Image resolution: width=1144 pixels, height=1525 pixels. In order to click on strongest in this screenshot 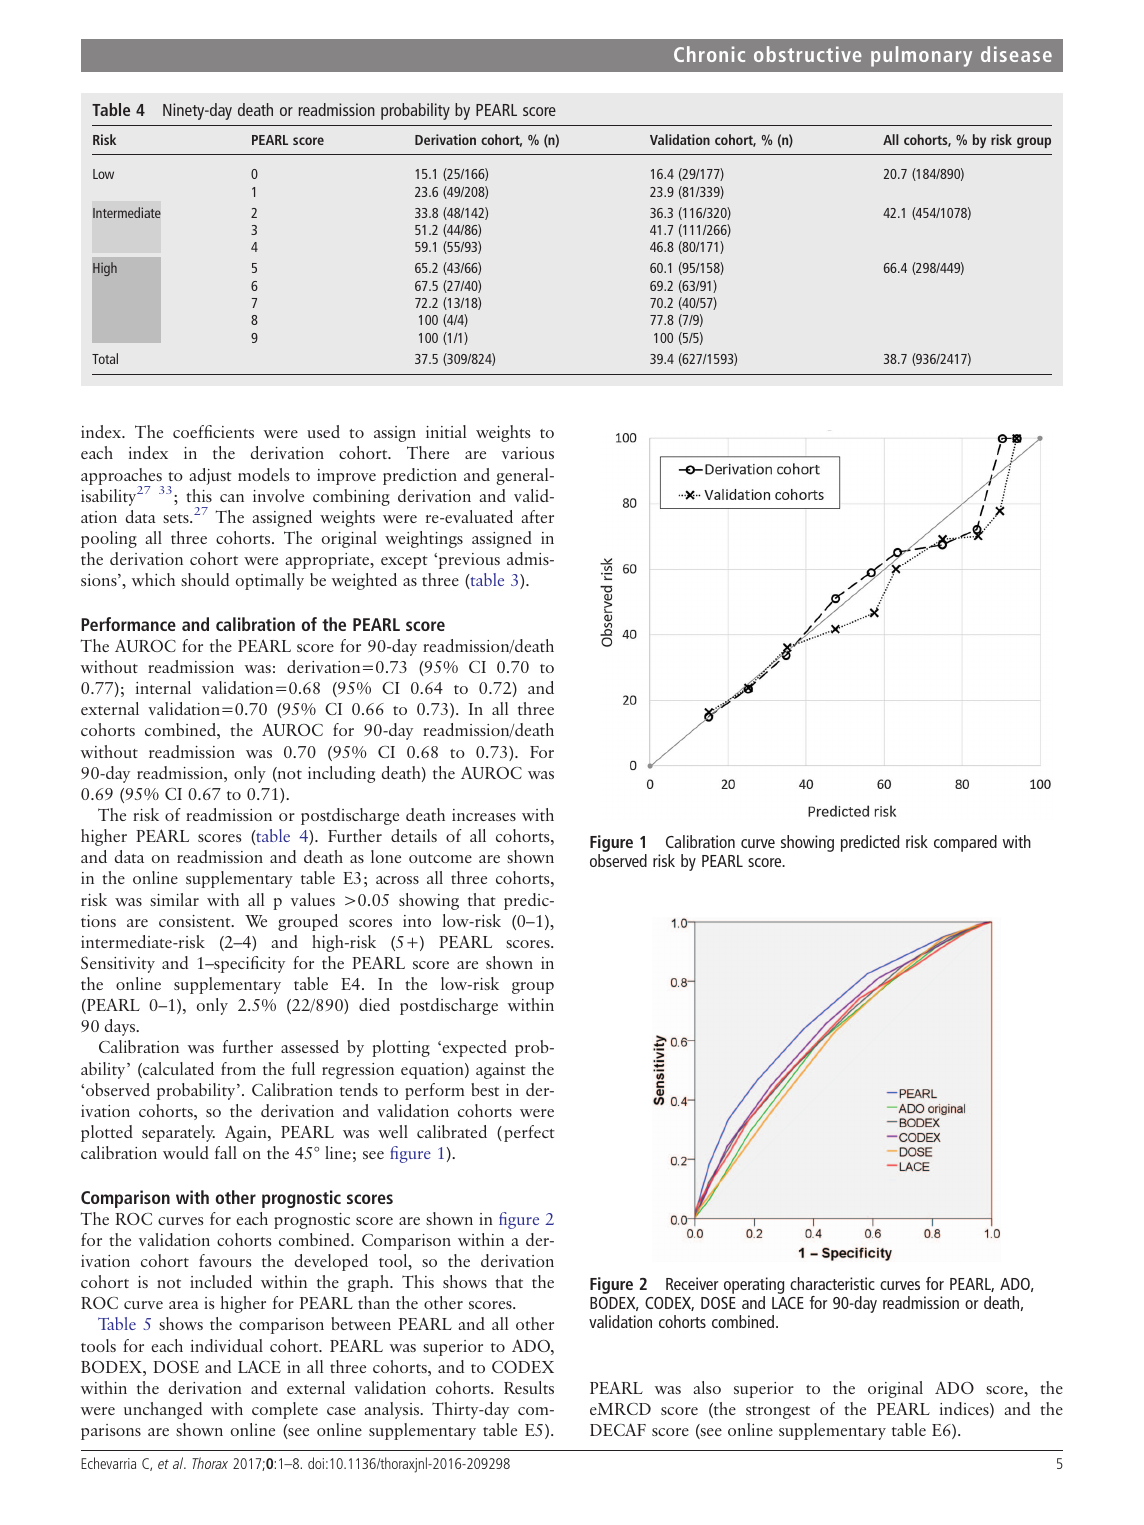, I will do `click(778, 1412)`.
